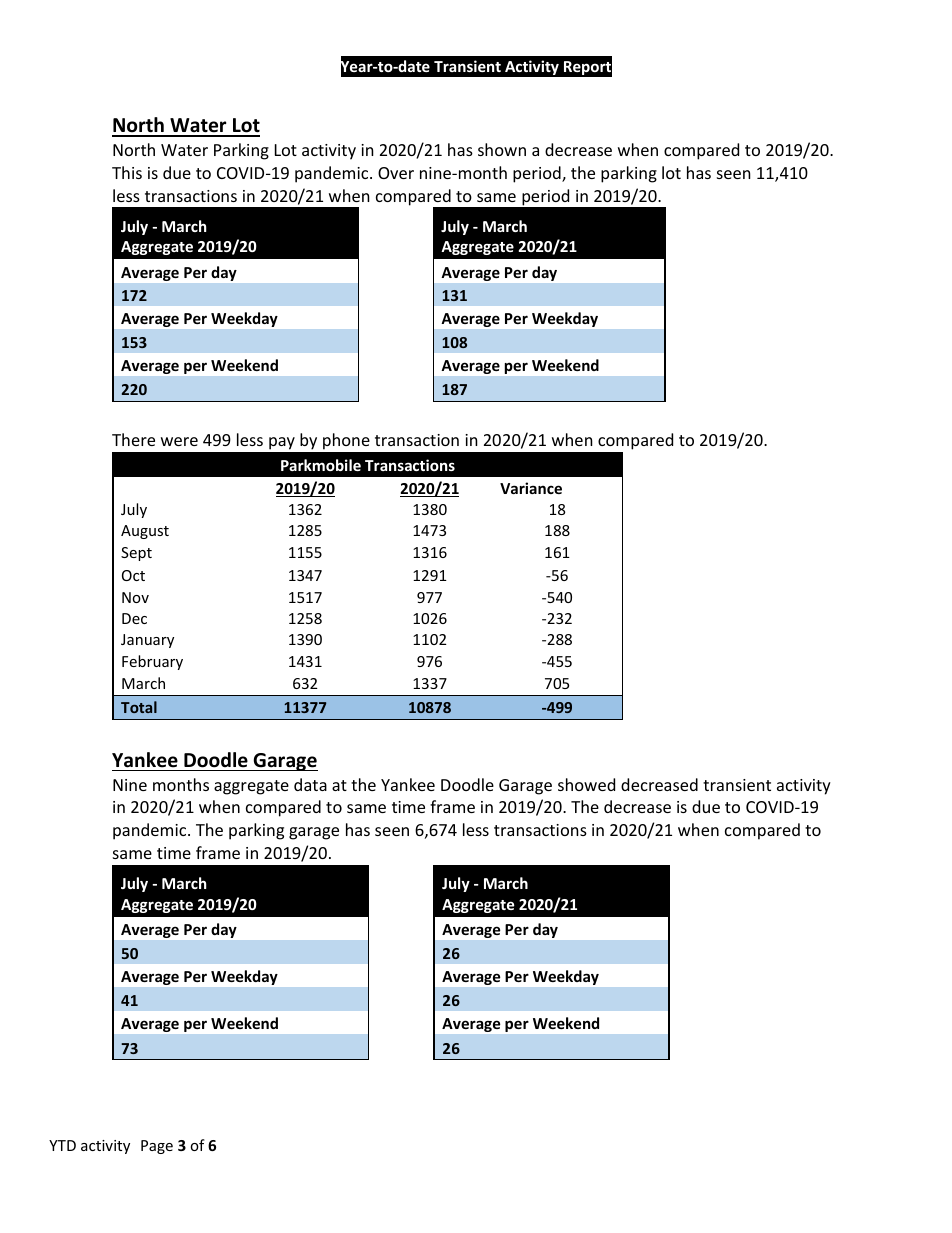 The image size is (952, 1233). I want to click on Over, so click(396, 173).
